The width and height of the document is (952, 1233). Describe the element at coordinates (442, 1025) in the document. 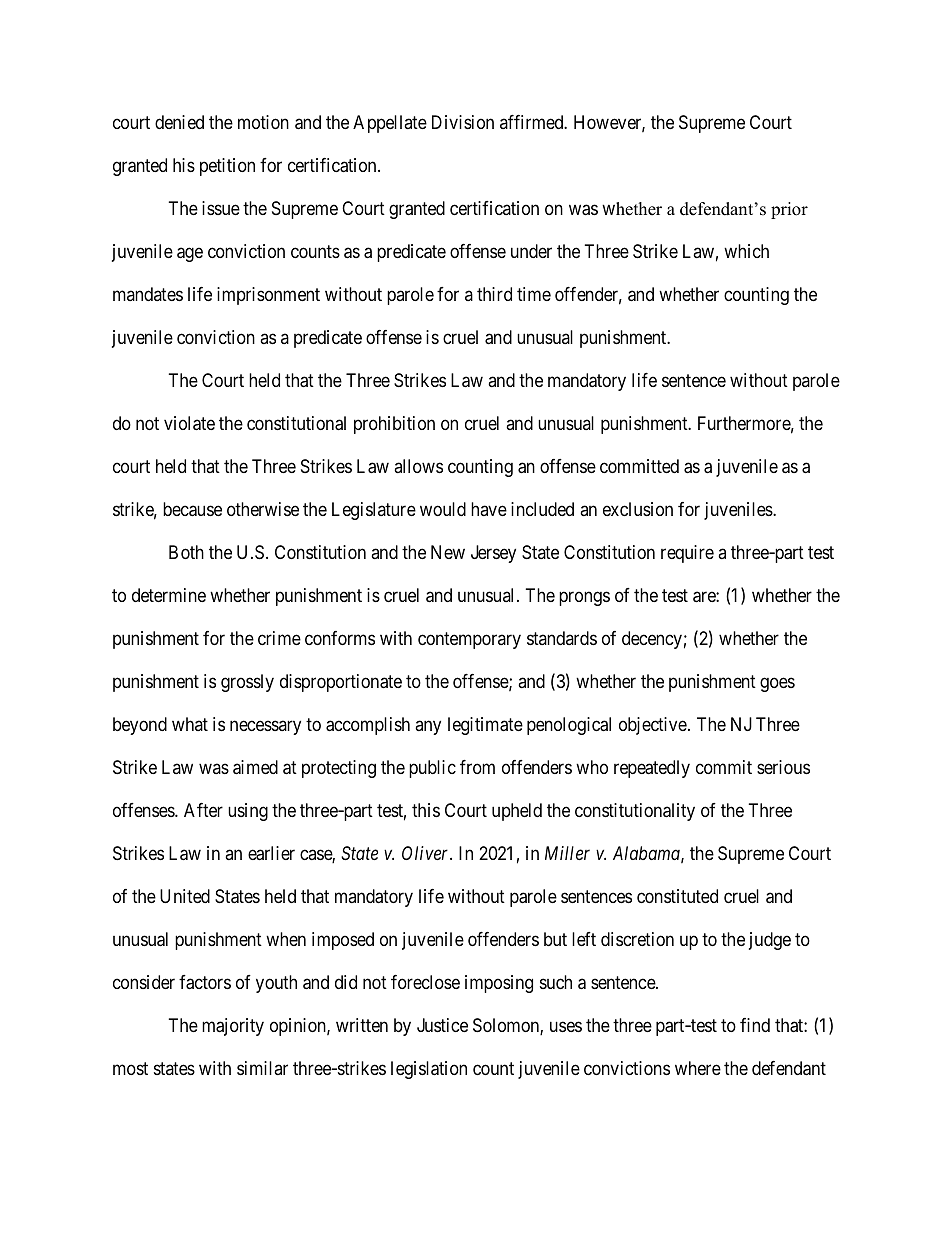

I see `Justice` at that location.
